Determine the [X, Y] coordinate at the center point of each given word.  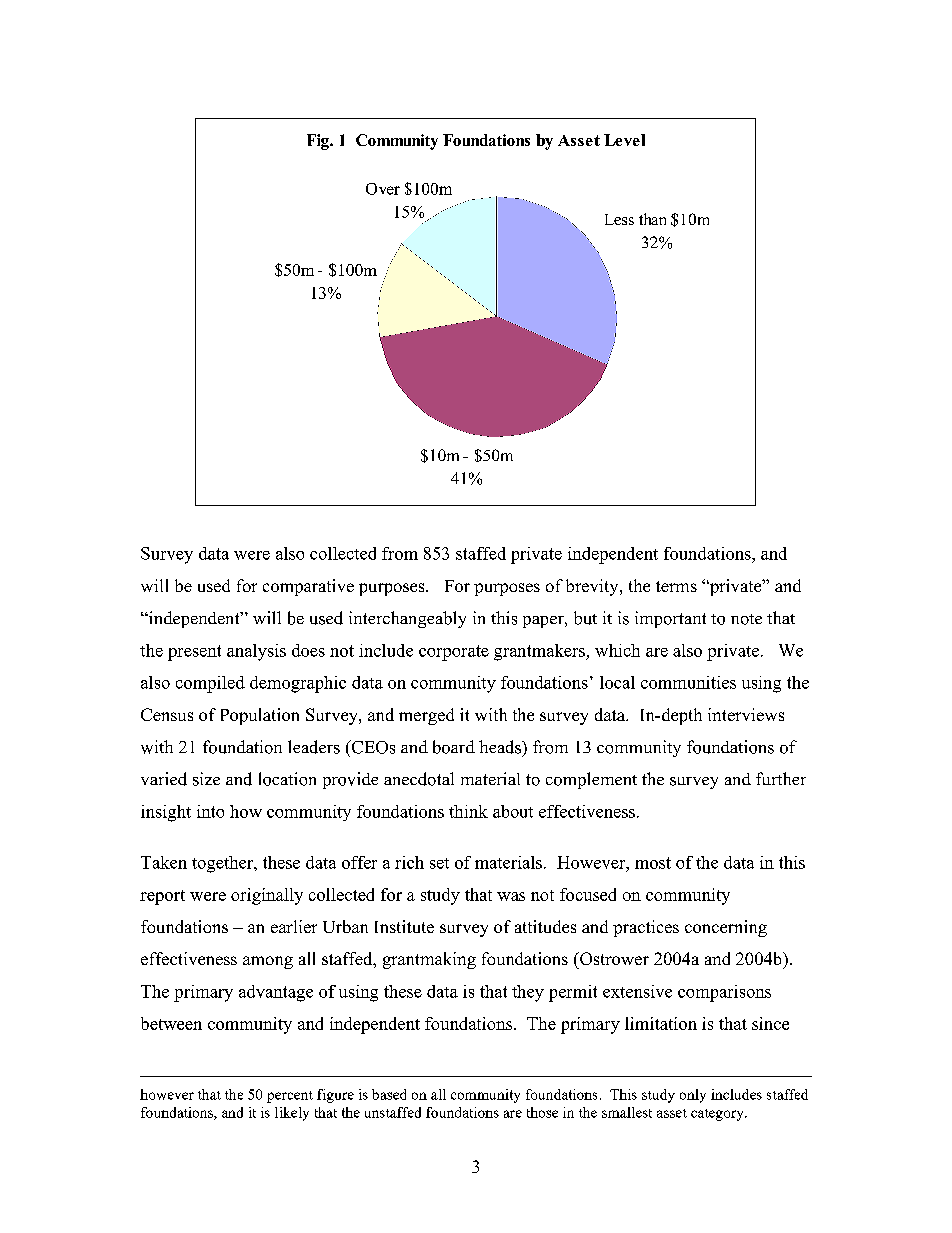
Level [624, 140]
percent [290, 1097]
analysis [256, 652]
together [224, 864]
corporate [454, 653]
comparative [308, 587]
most [653, 863]
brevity [593, 587]
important [670, 619]
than [652, 219]
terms [676, 586]
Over [383, 189]
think [468, 811]
